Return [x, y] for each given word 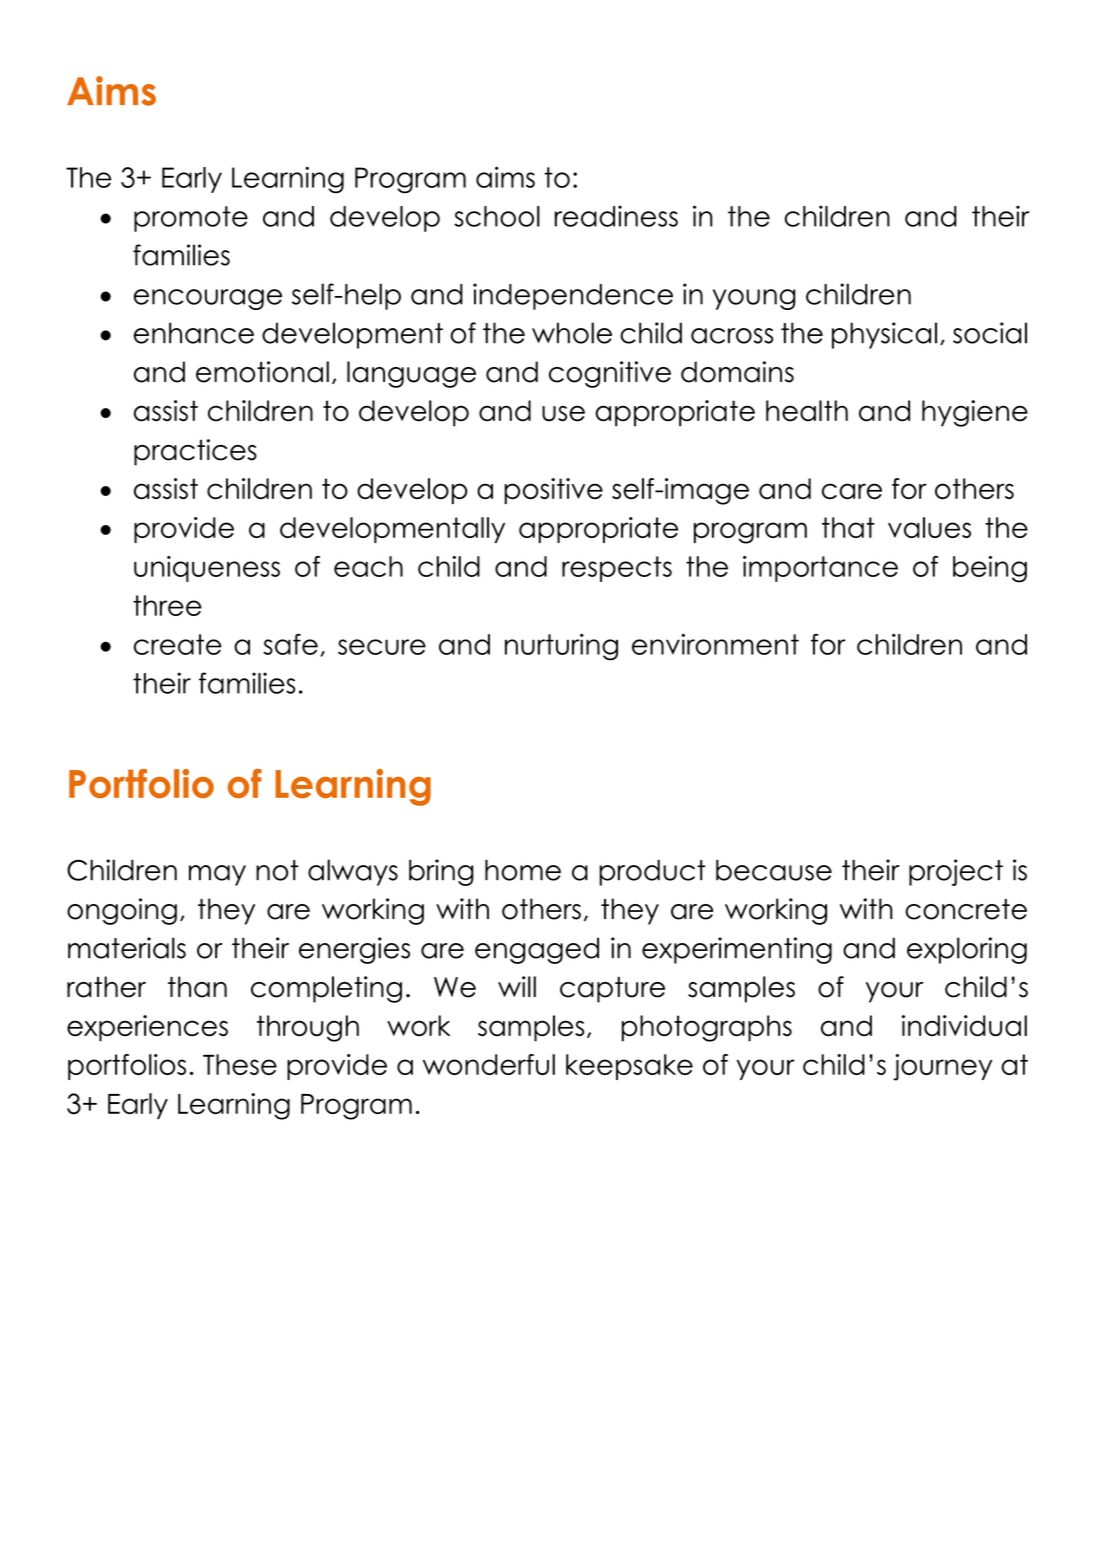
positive [554, 491]
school [497, 216]
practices [195, 452]
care [852, 491]
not [277, 870]
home [523, 870]
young [754, 299]
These [240, 1064]
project [956, 872]
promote [191, 219]
